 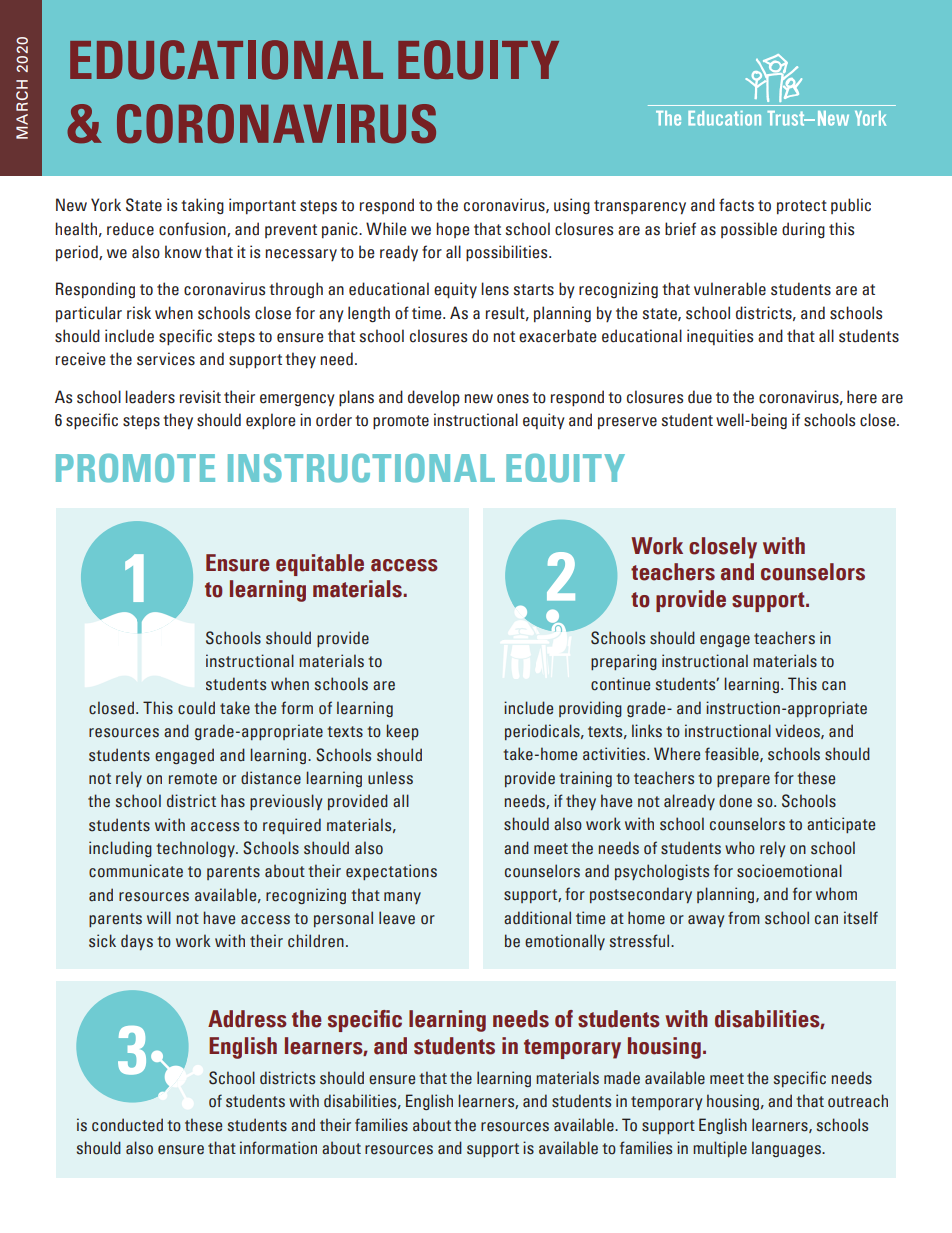 I want to click on confusion, so click(x=193, y=229).
